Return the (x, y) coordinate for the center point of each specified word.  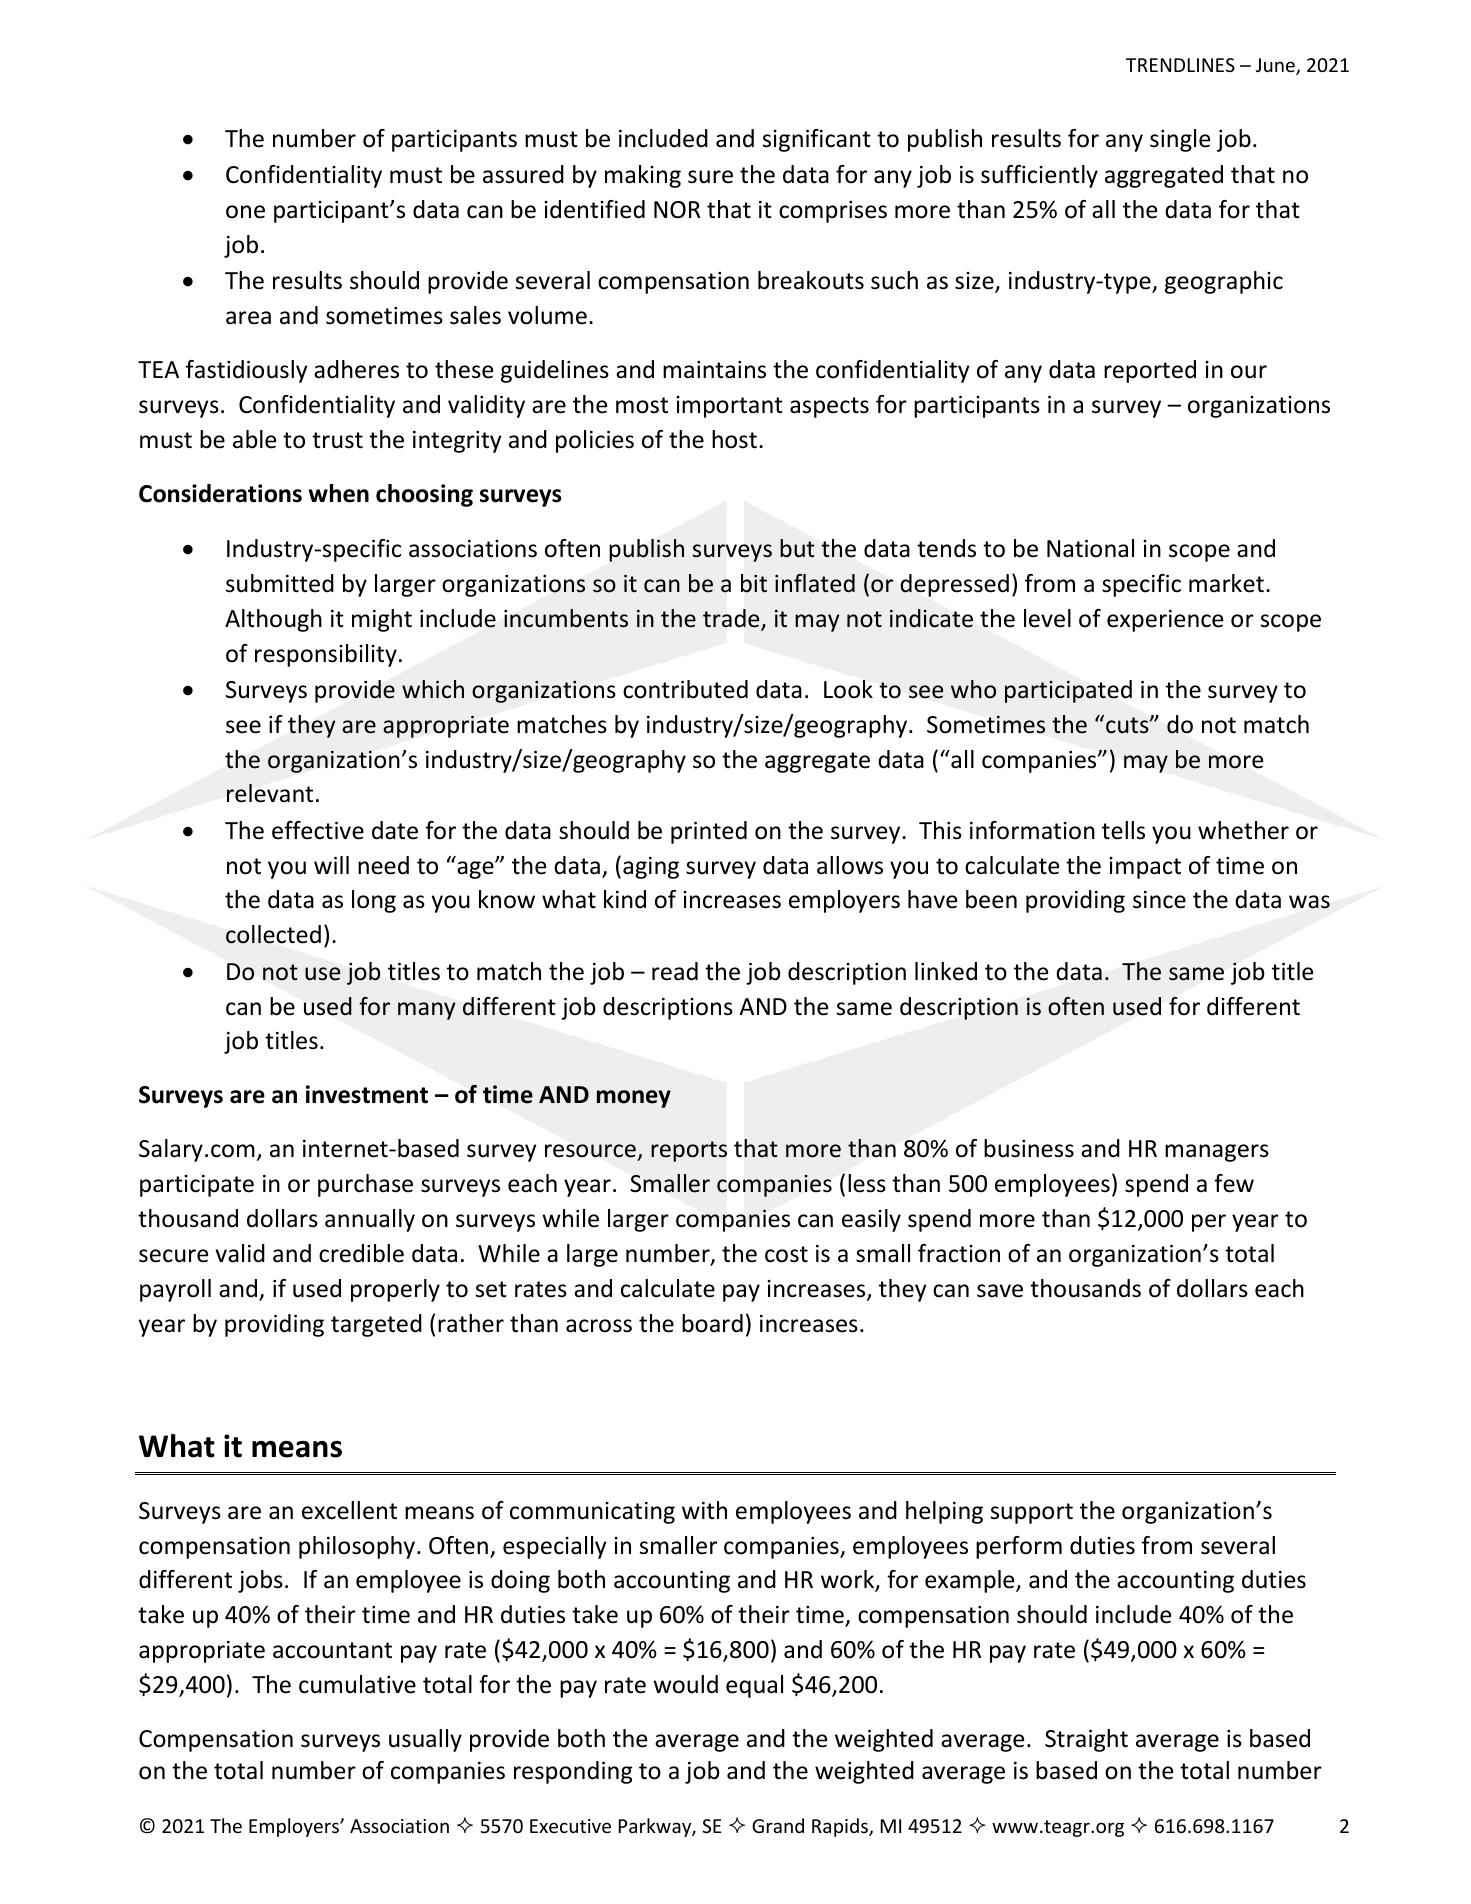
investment (367, 1094)
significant (817, 140)
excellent (349, 1510)
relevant (270, 793)
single (1180, 140)
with (704, 1510)
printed (709, 832)
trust (337, 440)
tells (1123, 830)
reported (1150, 371)
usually (425, 1740)
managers (1217, 1153)
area (248, 318)
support (1032, 1513)
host (734, 439)
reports (689, 1151)
